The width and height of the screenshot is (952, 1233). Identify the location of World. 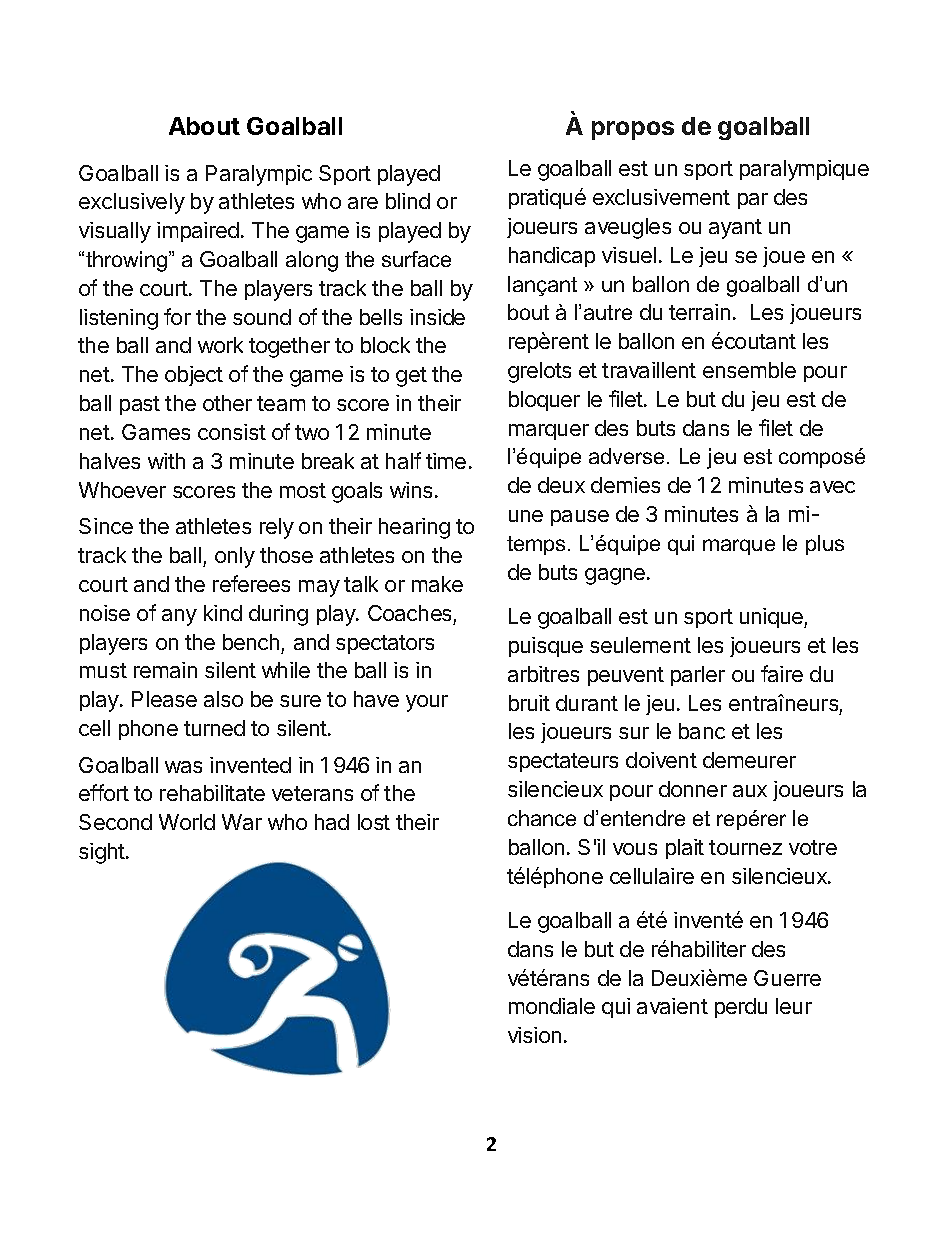
(187, 822).
